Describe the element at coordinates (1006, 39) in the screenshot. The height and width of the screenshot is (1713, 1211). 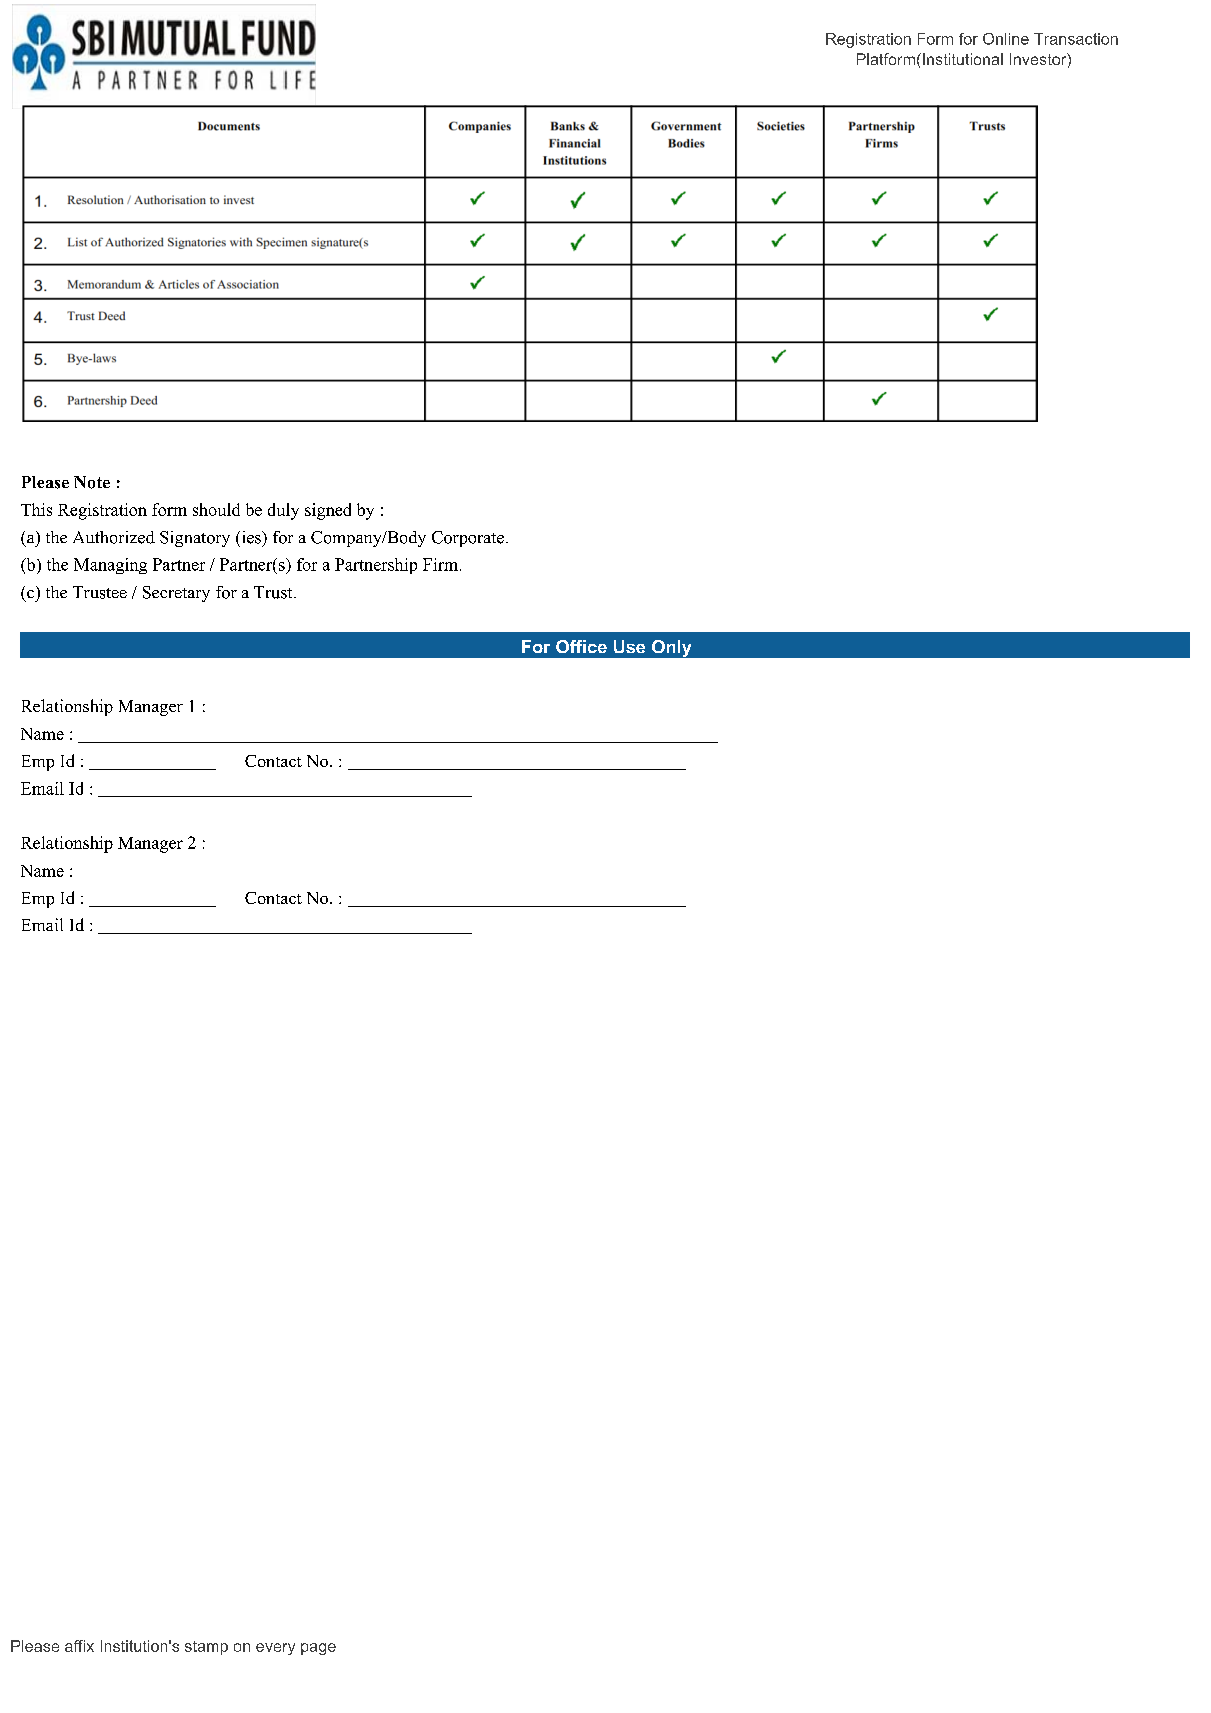
I see `Online` at that location.
